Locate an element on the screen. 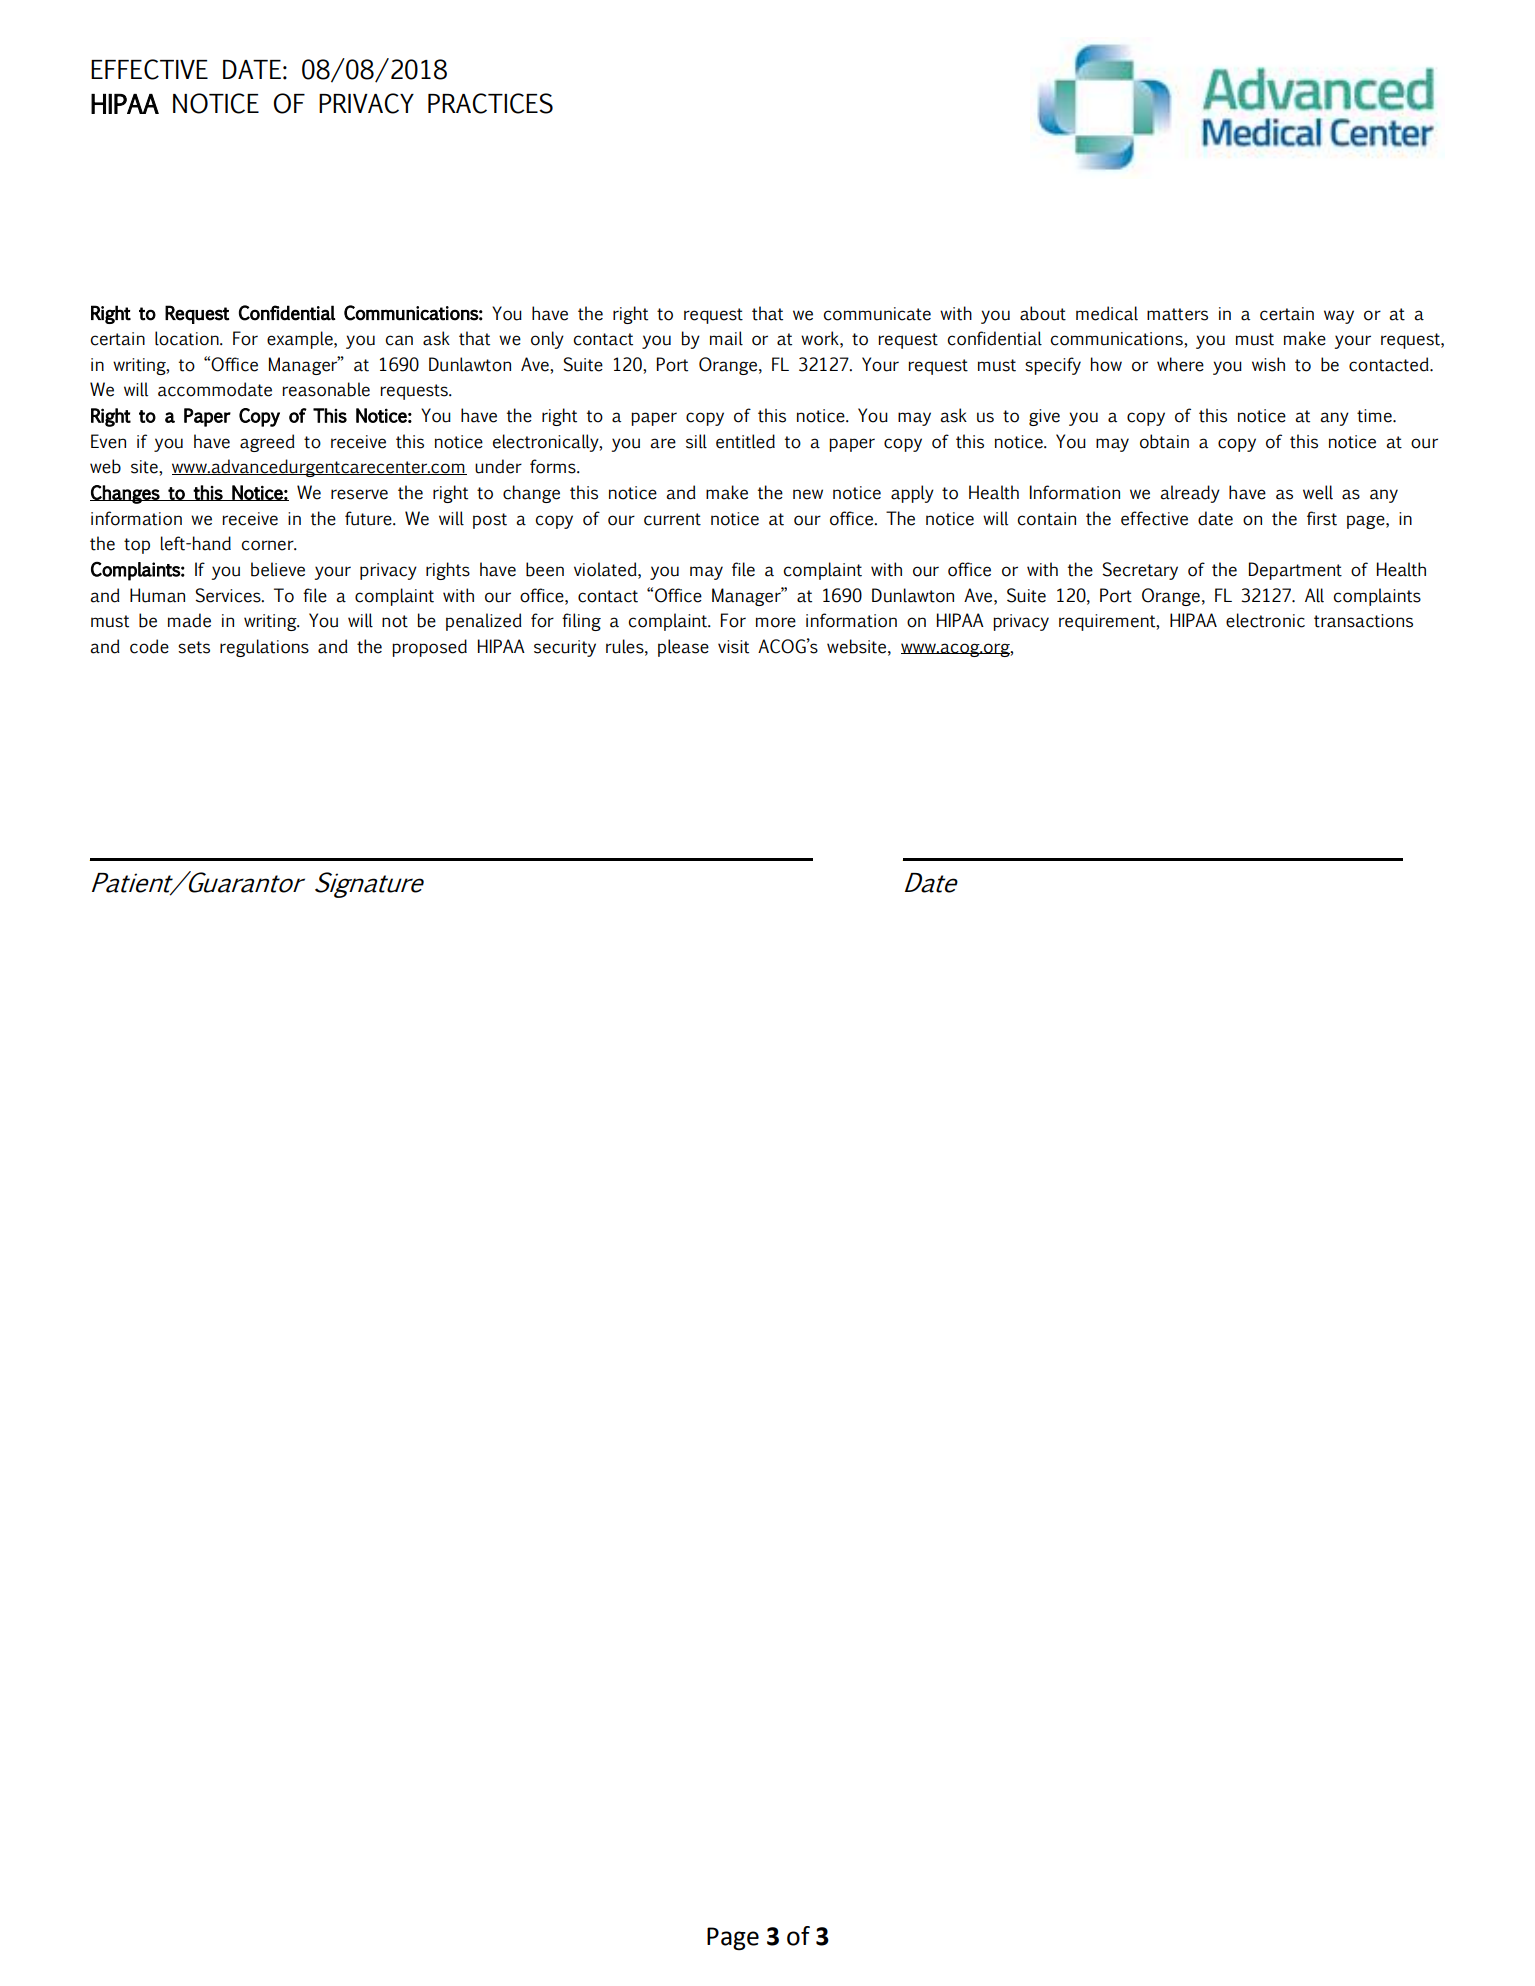  more is located at coordinates (776, 622).
